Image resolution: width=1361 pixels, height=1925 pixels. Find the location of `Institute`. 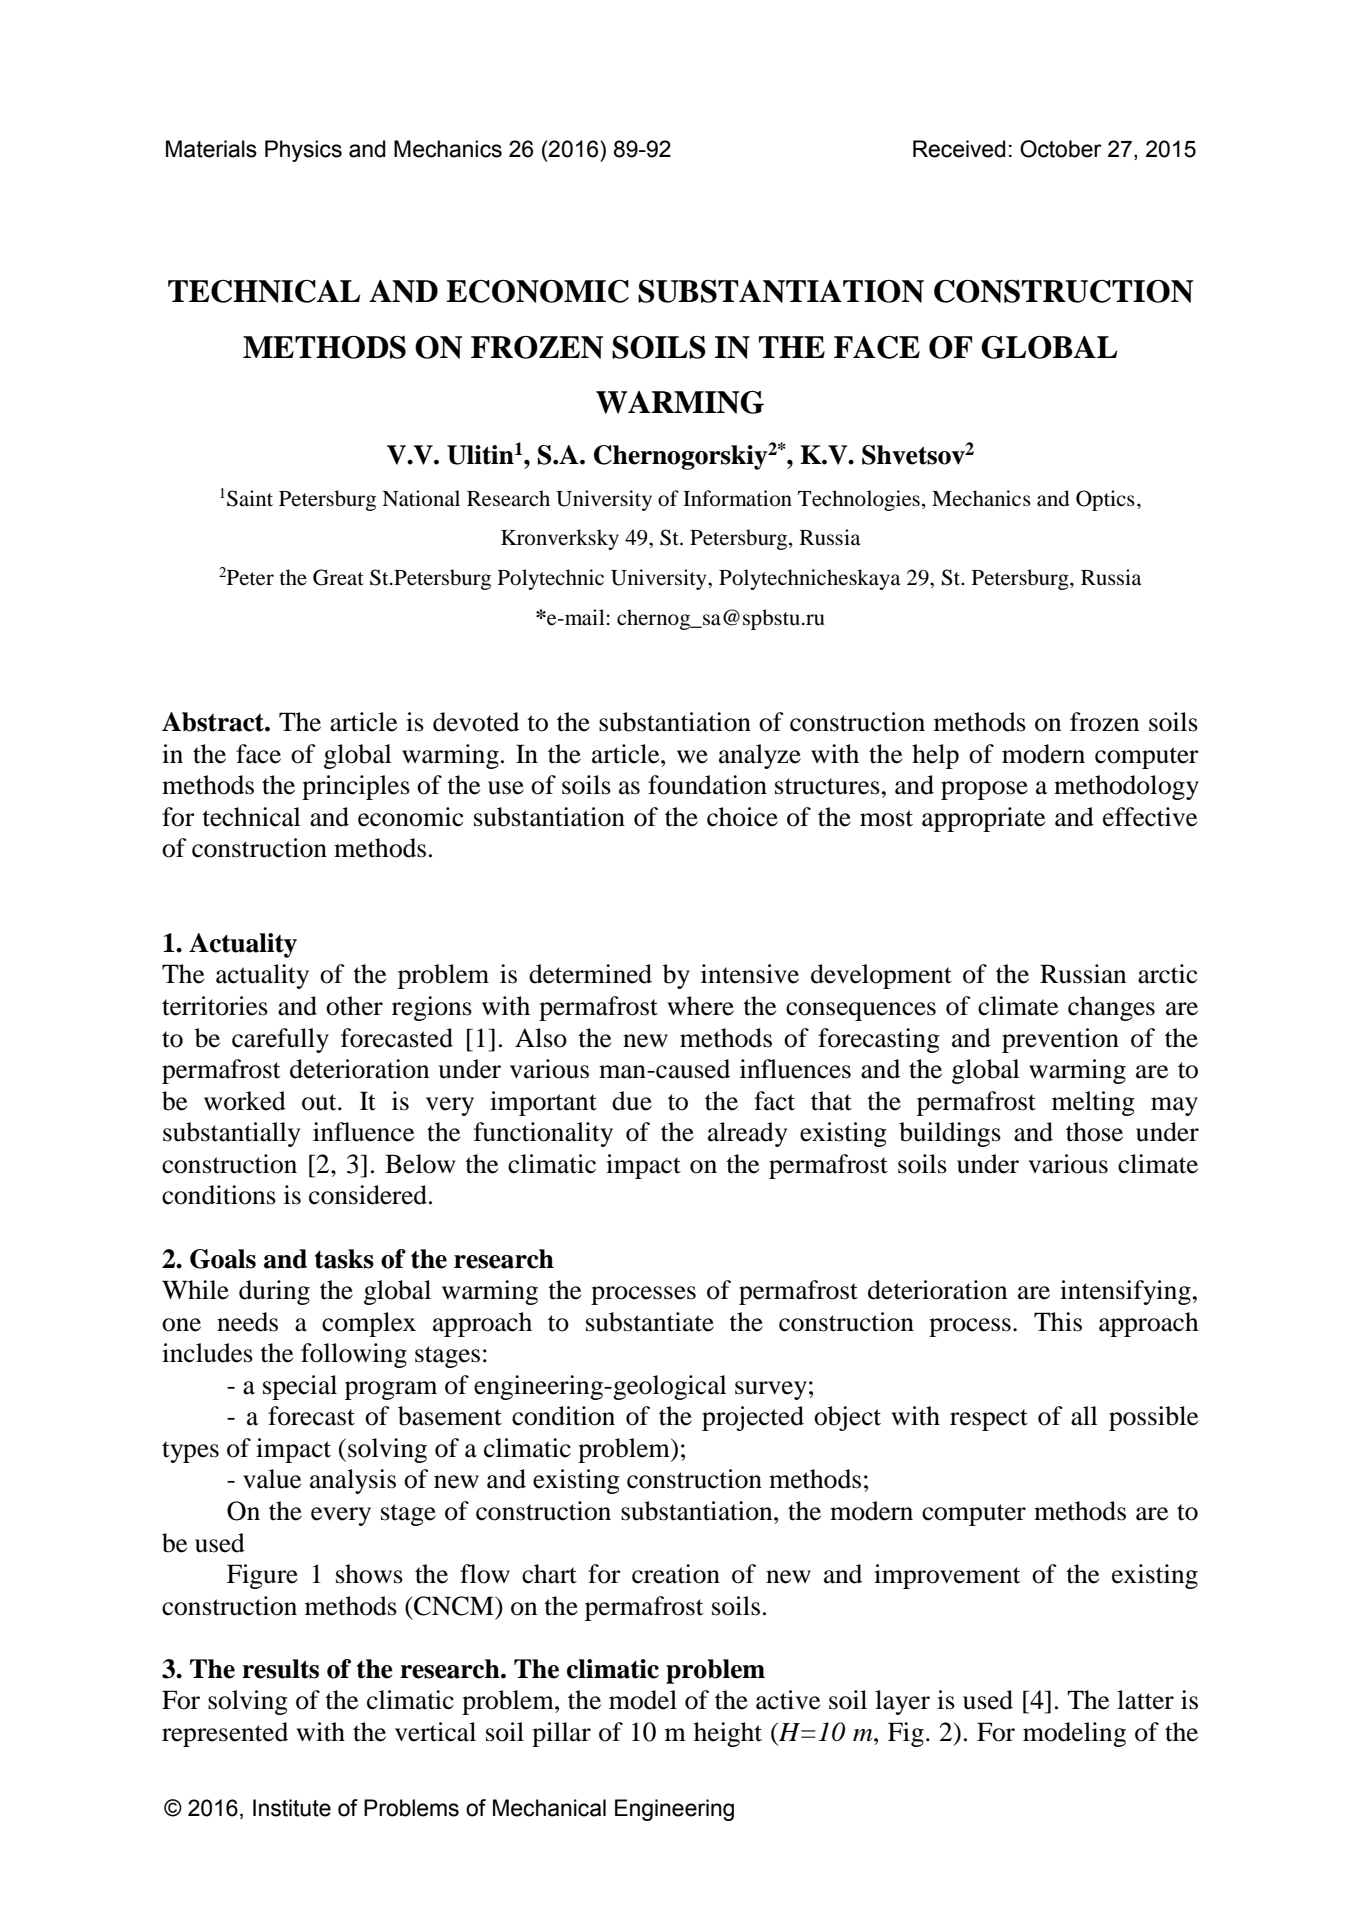

Institute is located at coordinates (292, 1808).
